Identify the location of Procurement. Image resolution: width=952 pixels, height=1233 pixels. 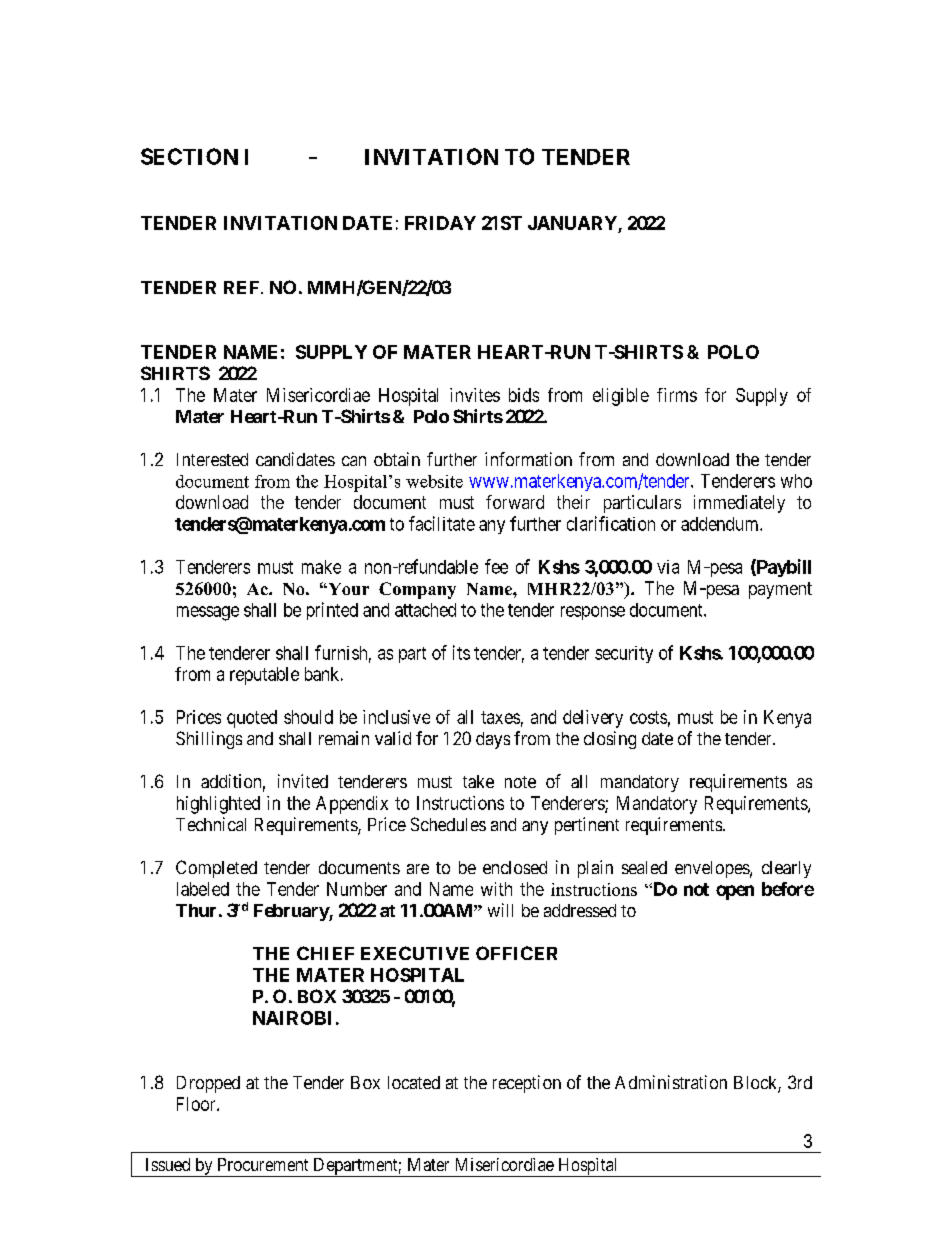
(263, 1164).
